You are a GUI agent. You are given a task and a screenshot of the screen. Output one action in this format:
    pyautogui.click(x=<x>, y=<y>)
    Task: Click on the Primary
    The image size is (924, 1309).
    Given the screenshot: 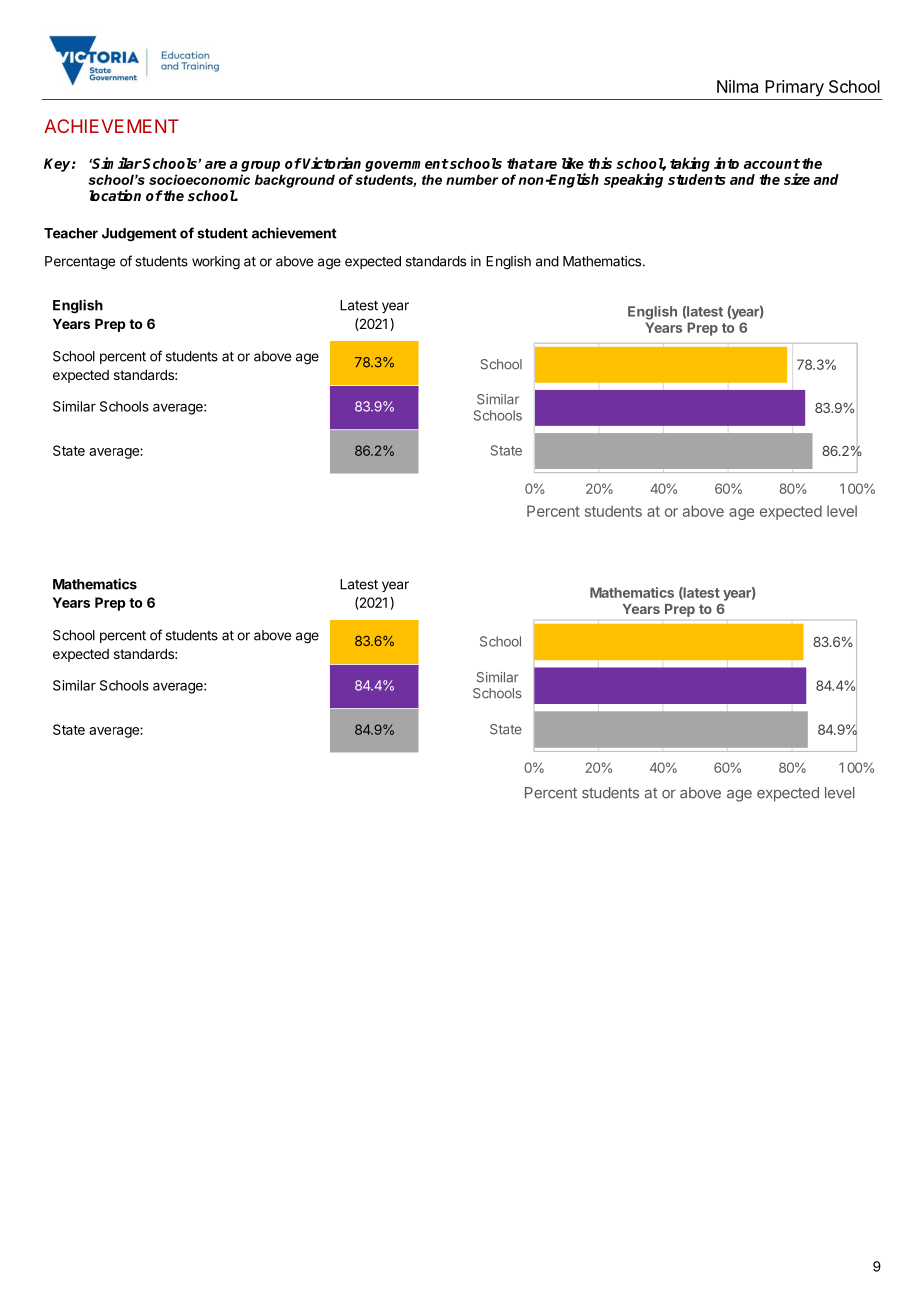 What is the action you would take?
    pyautogui.click(x=794, y=88)
